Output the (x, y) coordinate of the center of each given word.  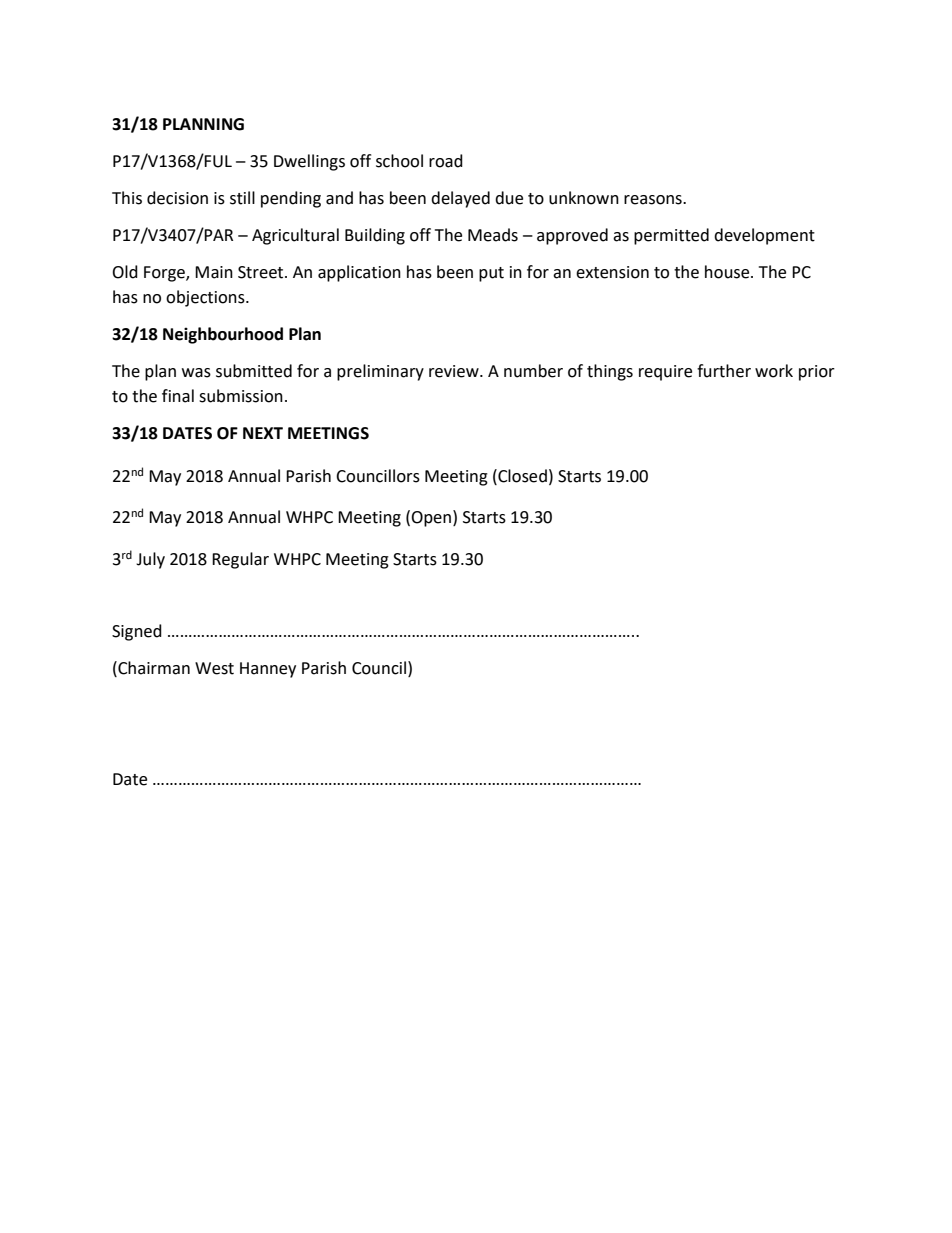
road (446, 161)
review (455, 371)
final (178, 396)
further (724, 371)
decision (177, 198)
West (214, 668)
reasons (654, 200)
